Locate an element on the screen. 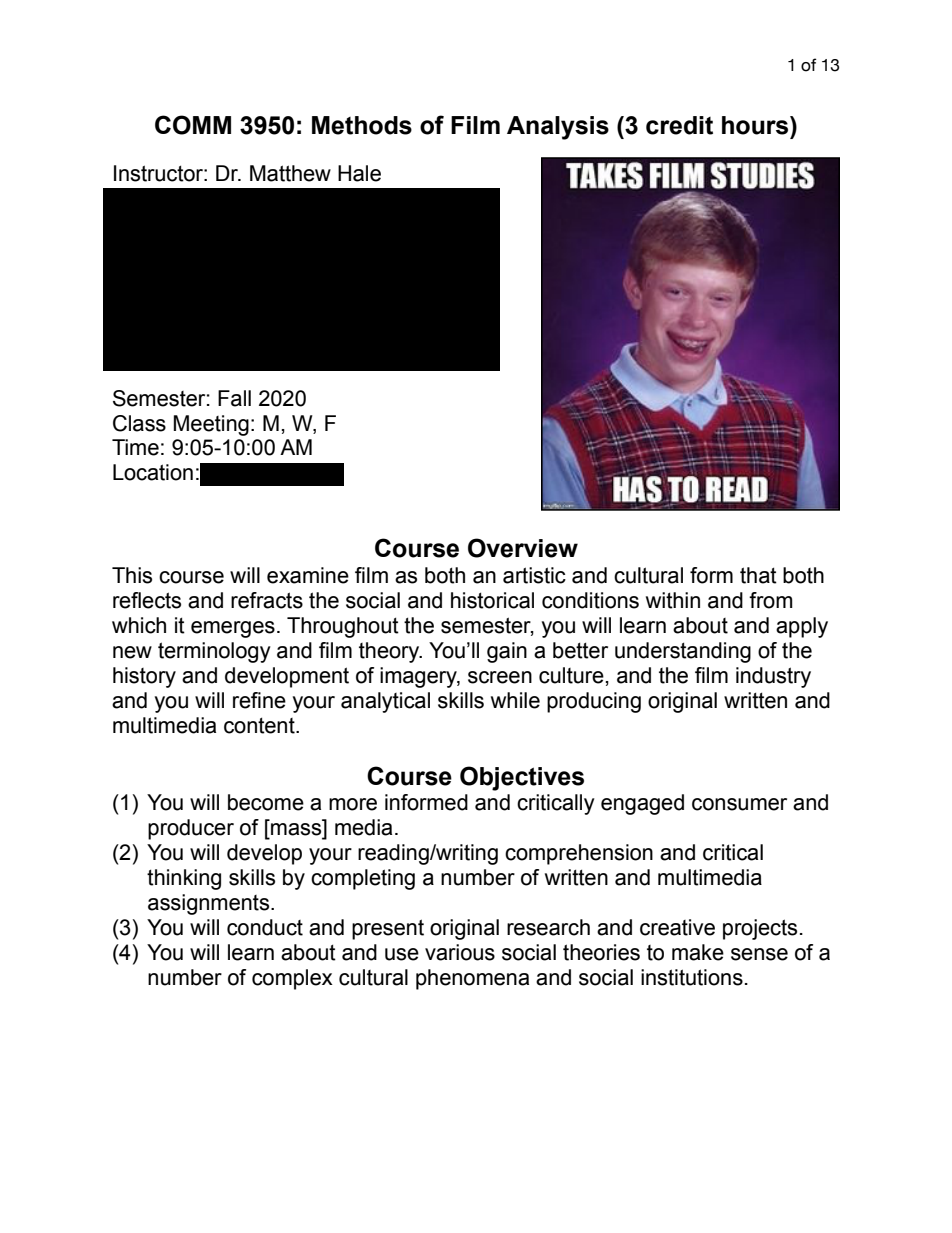 This screenshot has height=1233, width=952. credit is located at coordinates (679, 125).
